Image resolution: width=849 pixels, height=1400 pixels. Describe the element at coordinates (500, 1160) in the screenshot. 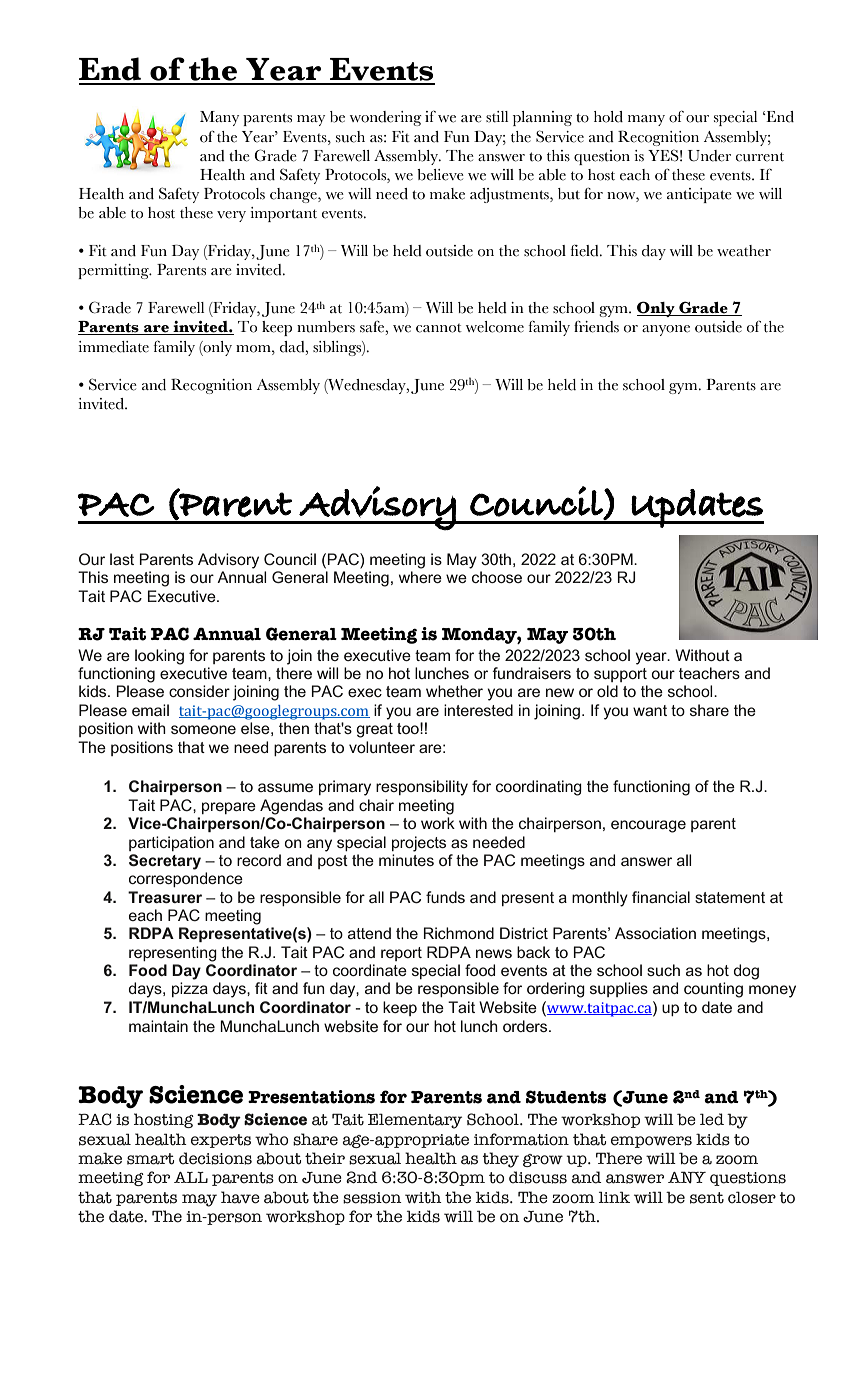

I see `they` at that location.
